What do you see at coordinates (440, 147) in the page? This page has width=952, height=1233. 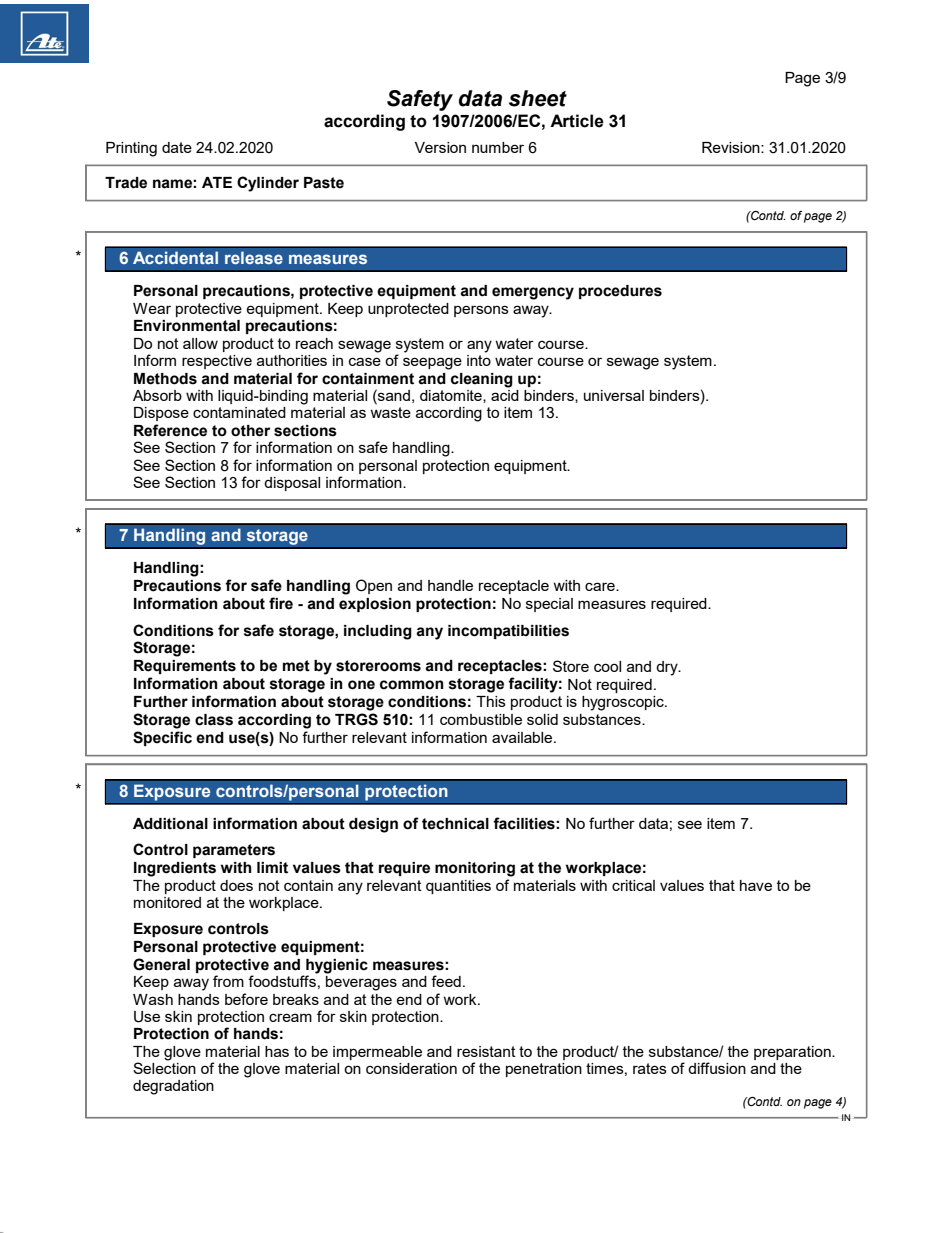 I see `Version` at bounding box center [440, 147].
